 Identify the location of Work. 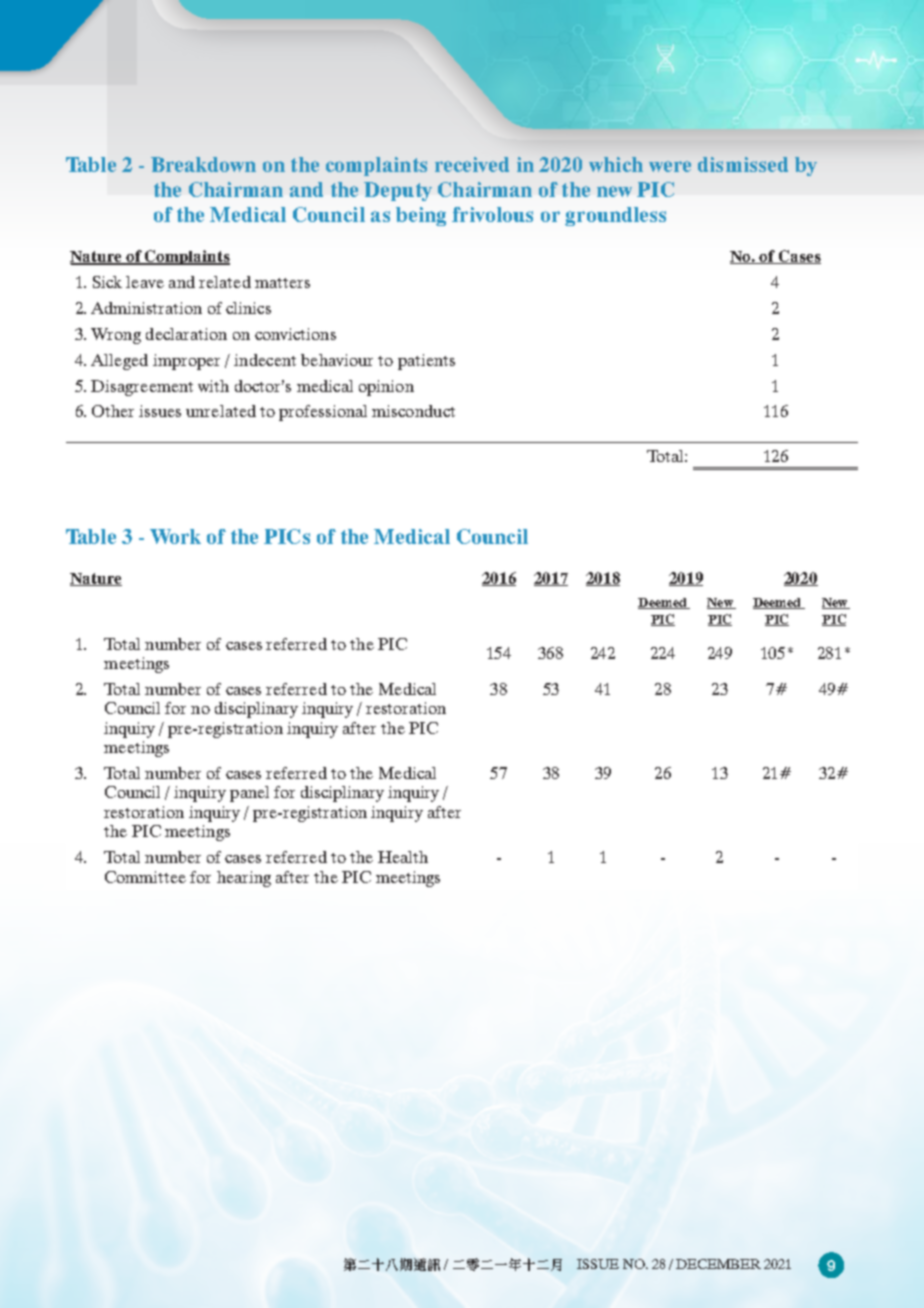
(175, 536).
